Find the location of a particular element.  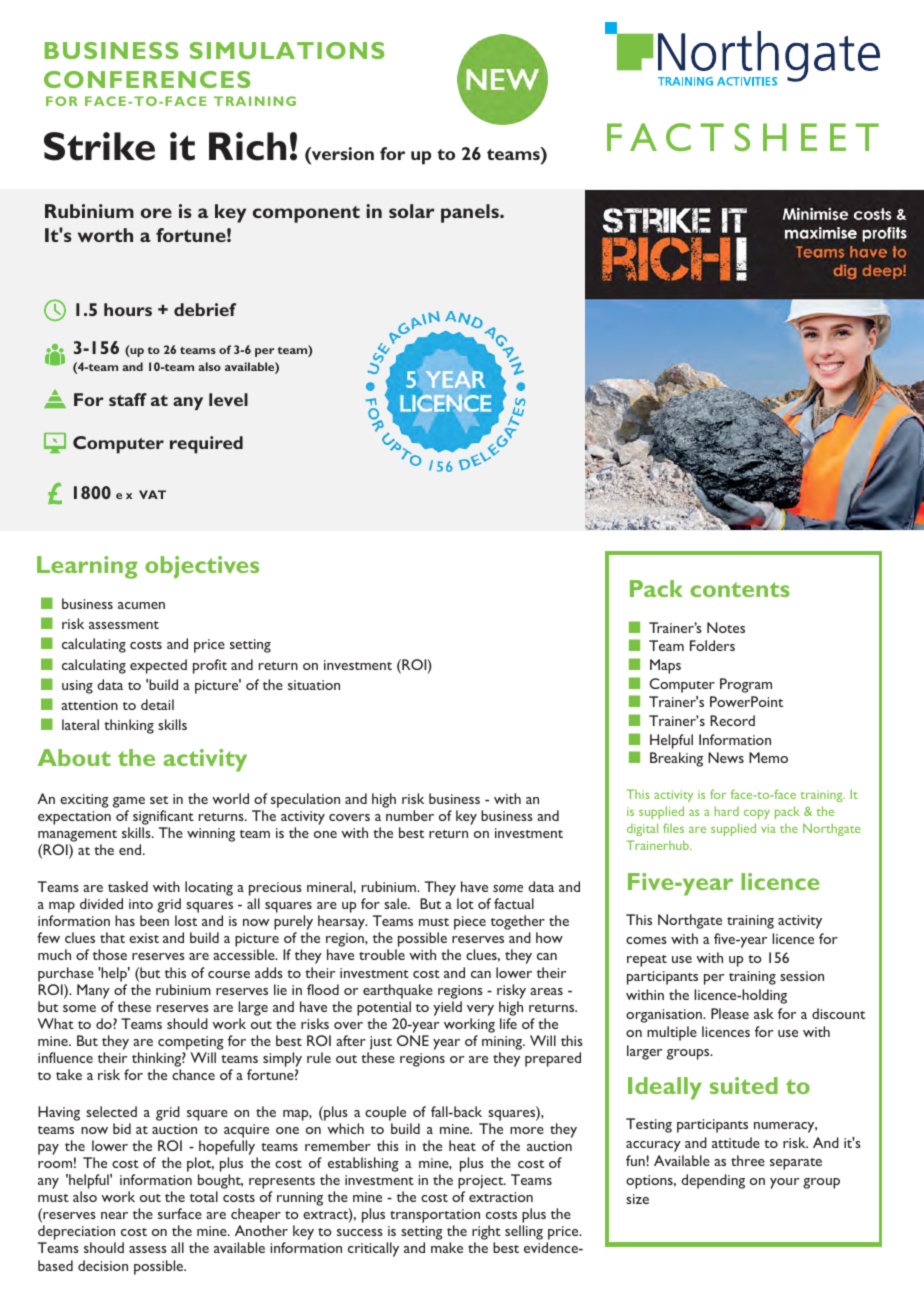

exist is located at coordinates (144, 938).
